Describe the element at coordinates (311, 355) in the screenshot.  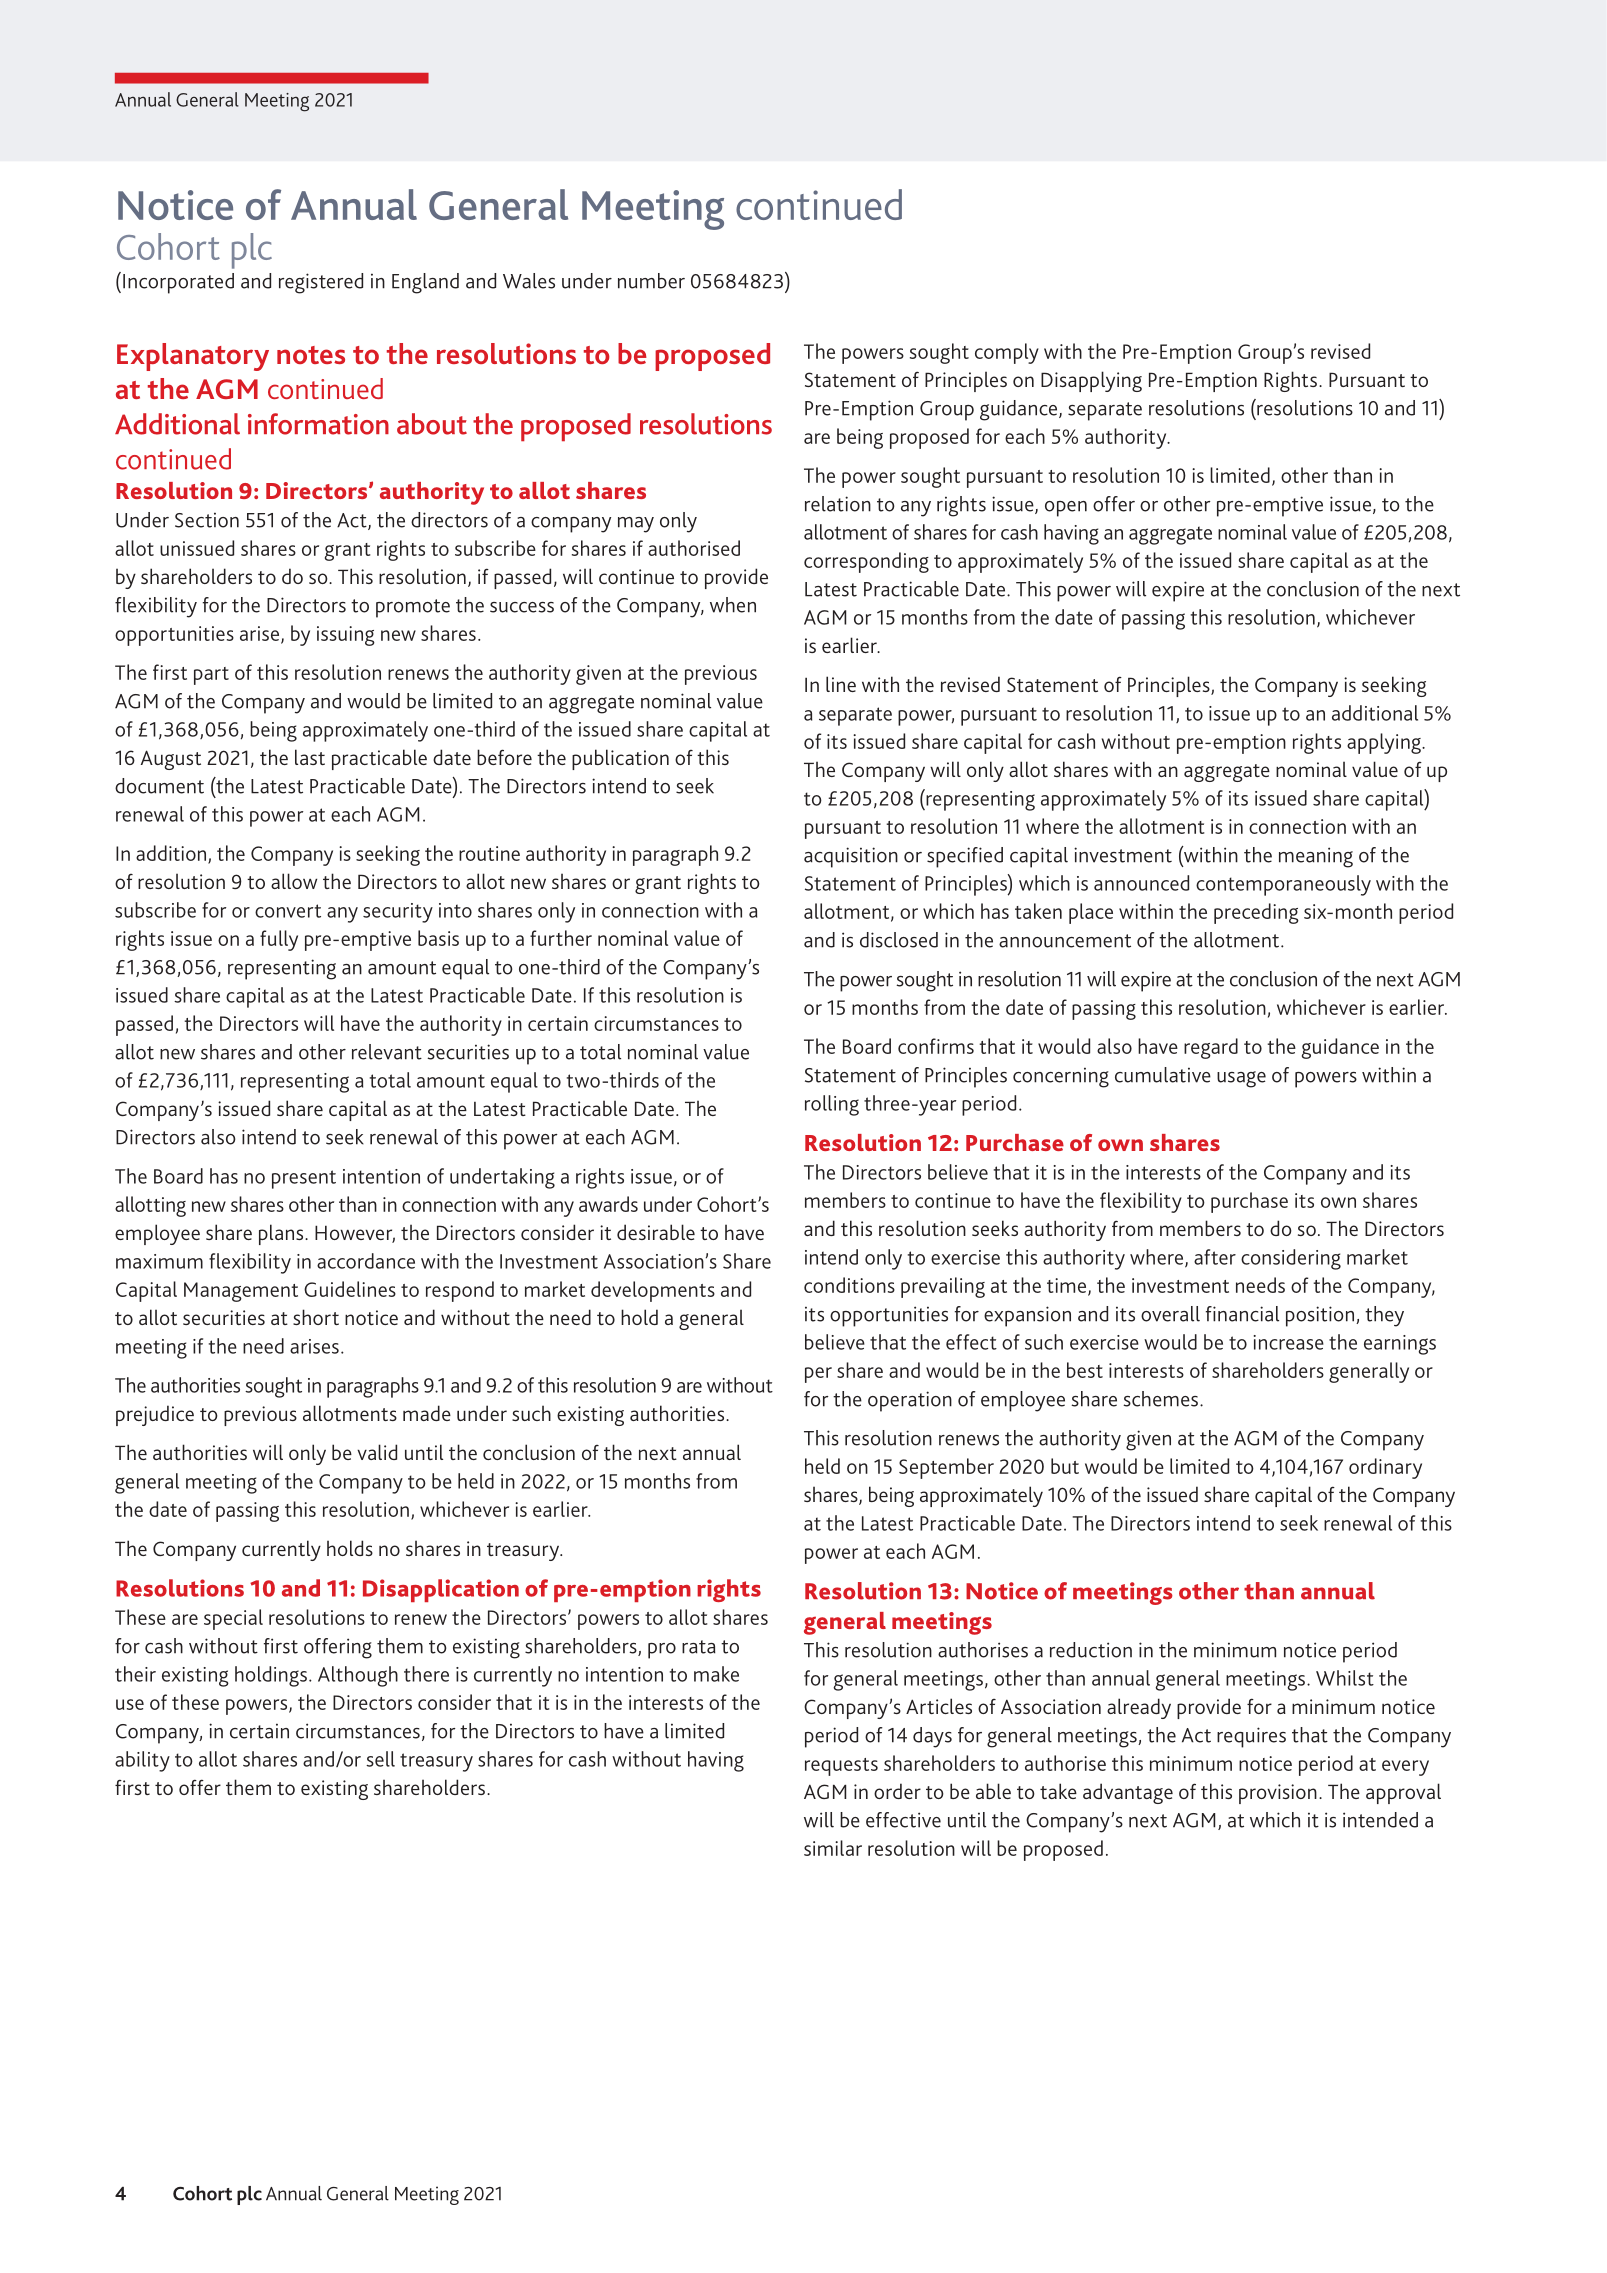
I see `notes` at that location.
